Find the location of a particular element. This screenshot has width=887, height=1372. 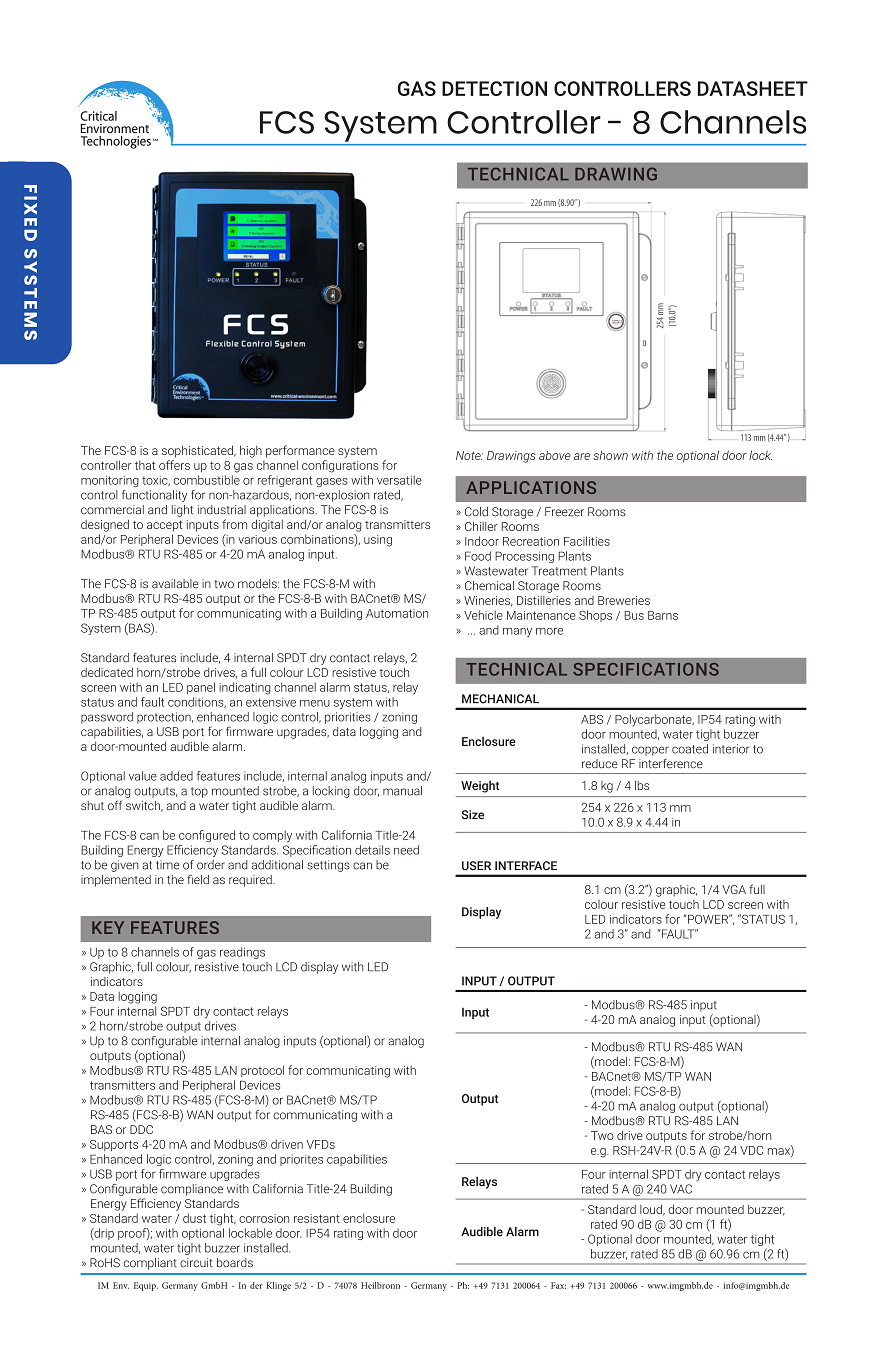

offers is located at coordinates (174, 465).
